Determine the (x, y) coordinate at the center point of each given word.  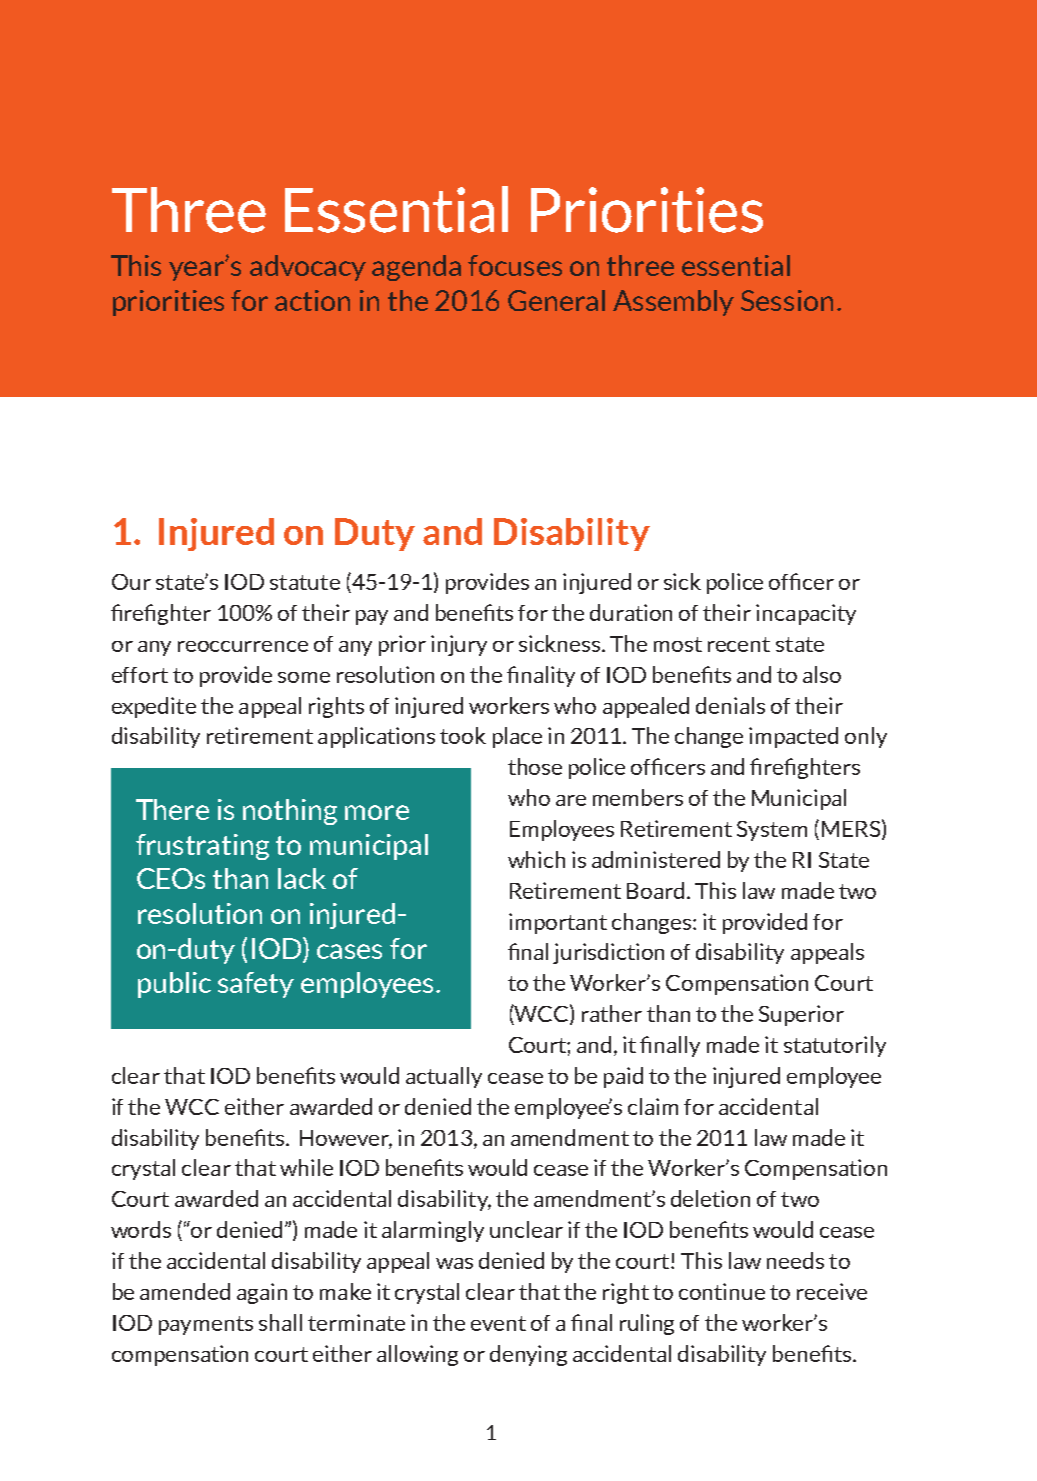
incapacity (806, 614)
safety (256, 985)
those (535, 766)
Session (787, 300)
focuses (515, 265)
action (312, 300)
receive (832, 1291)
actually (444, 1077)
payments (206, 1325)
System (772, 831)
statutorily (835, 1046)
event (498, 1323)
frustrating (202, 847)
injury (459, 645)
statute (305, 582)
